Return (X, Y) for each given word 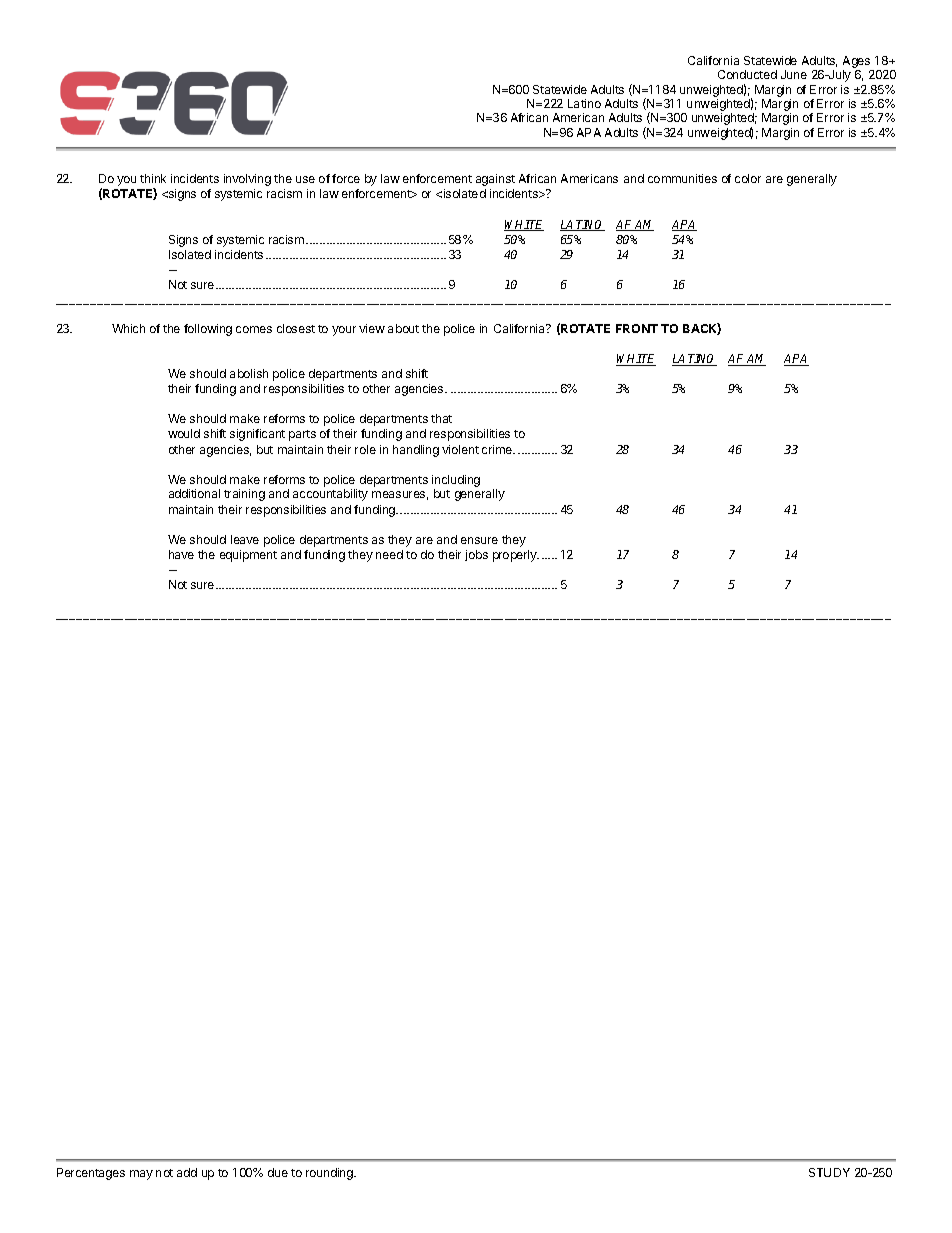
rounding (331, 1174)
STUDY (829, 1172)
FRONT (637, 328)
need (389, 554)
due (278, 1172)
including (456, 481)
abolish (249, 373)
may (141, 1175)
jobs (476, 555)
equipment (248, 556)
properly (516, 556)
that (441, 418)
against (495, 180)
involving (247, 180)
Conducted (747, 74)
